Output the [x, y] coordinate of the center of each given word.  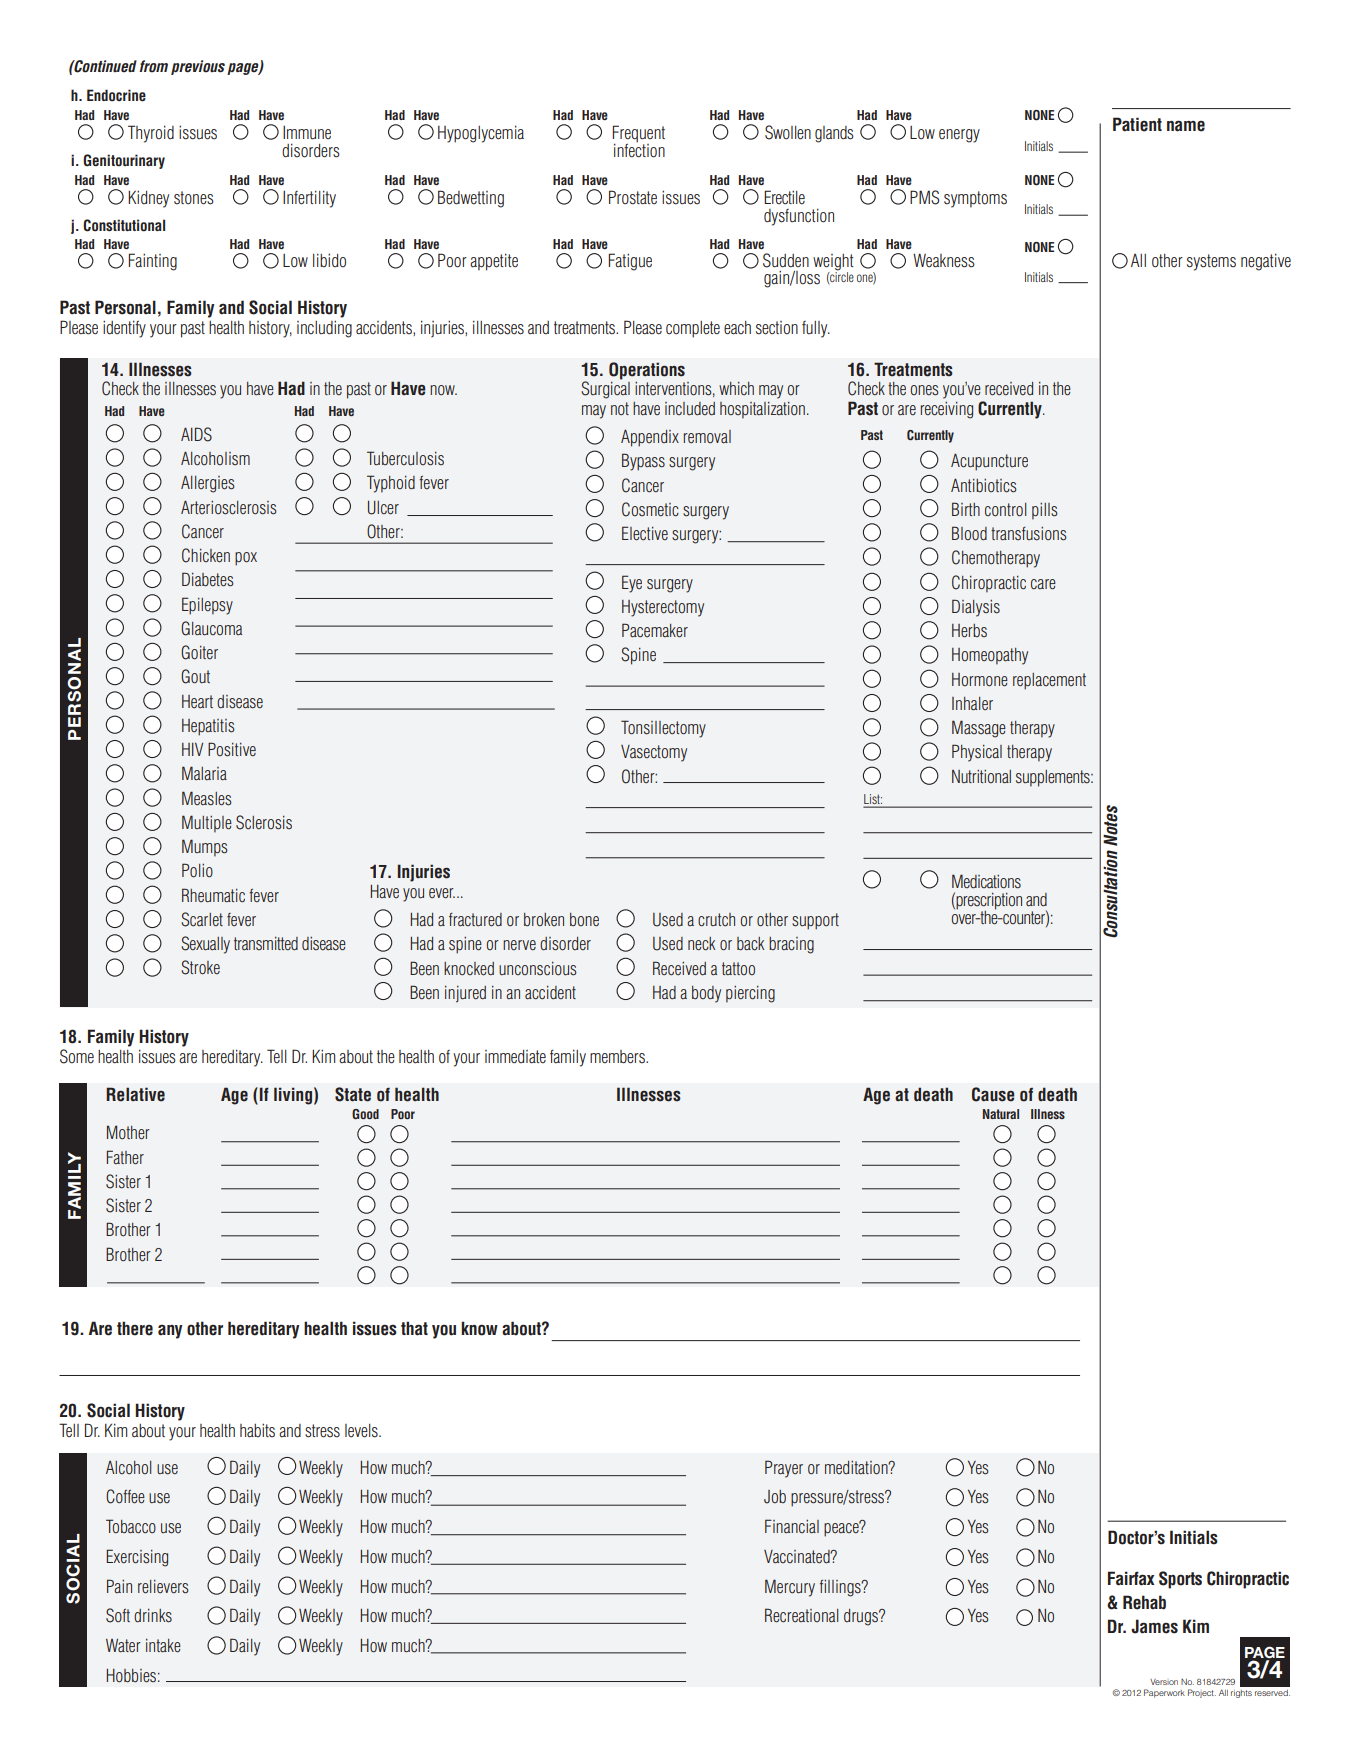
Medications [986, 881]
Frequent [638, 135]
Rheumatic [213, 895]
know [479, 1328]
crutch [716, 920]
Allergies [208, 484]
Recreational [802, 1615]
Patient [1137, 124]
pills [1045, 511]
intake [163, 1646]
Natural [1001, 1114]
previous [198, 67]
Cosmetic [650, 509]
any [170, 1332]
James [1154, 1626]
